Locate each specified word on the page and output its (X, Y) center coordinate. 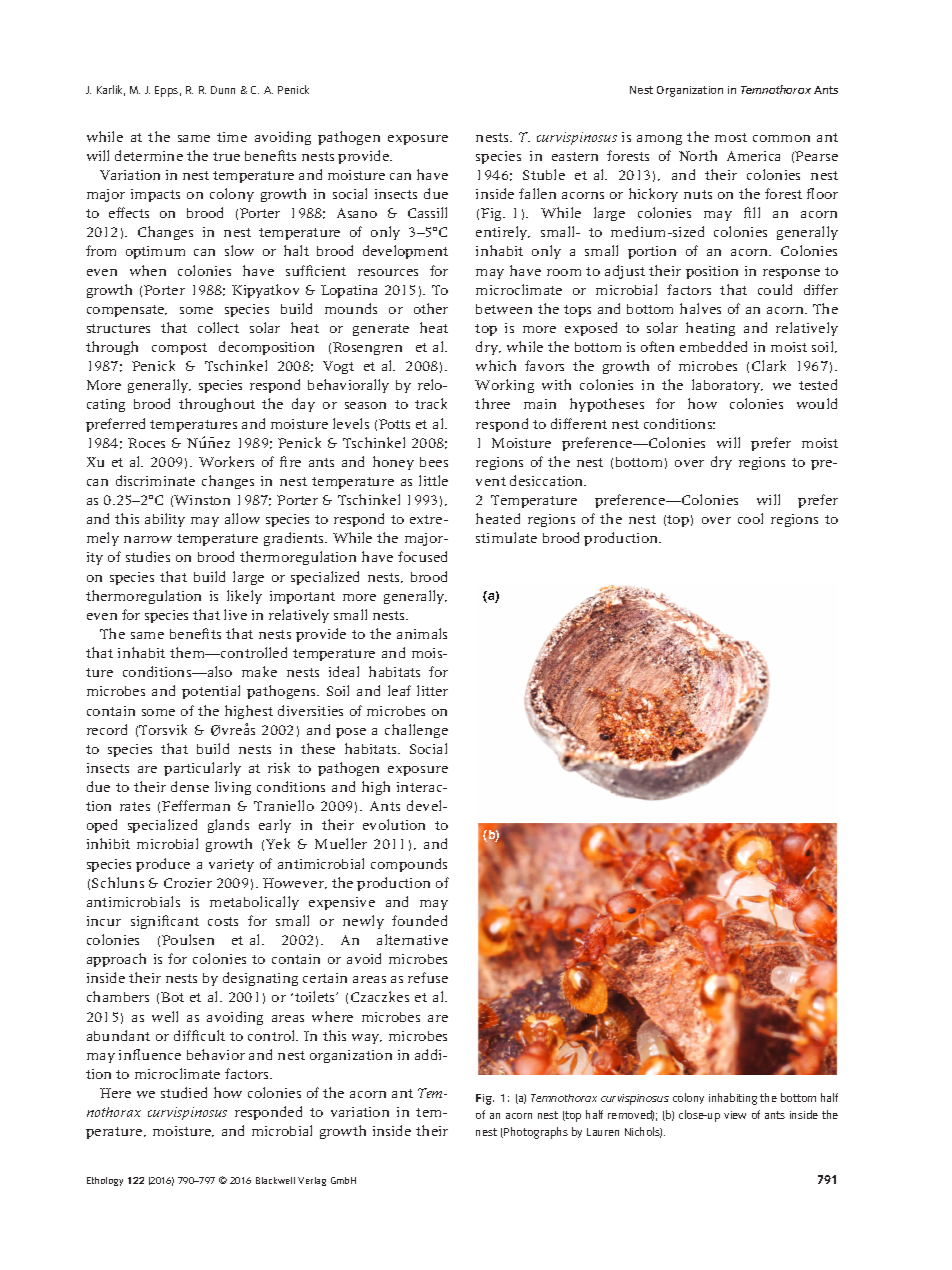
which (496, 365)
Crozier (188, 883)
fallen (537, 193)
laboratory (727, 386)
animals (422, 633)
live (235, 614)
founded (419, 920)
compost (179, 349)
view (735, 1115)
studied (184, 1092)
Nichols (643, 1132)
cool (750, 518)
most (731, 137)
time (232, 137)
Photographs (535, 1133)
